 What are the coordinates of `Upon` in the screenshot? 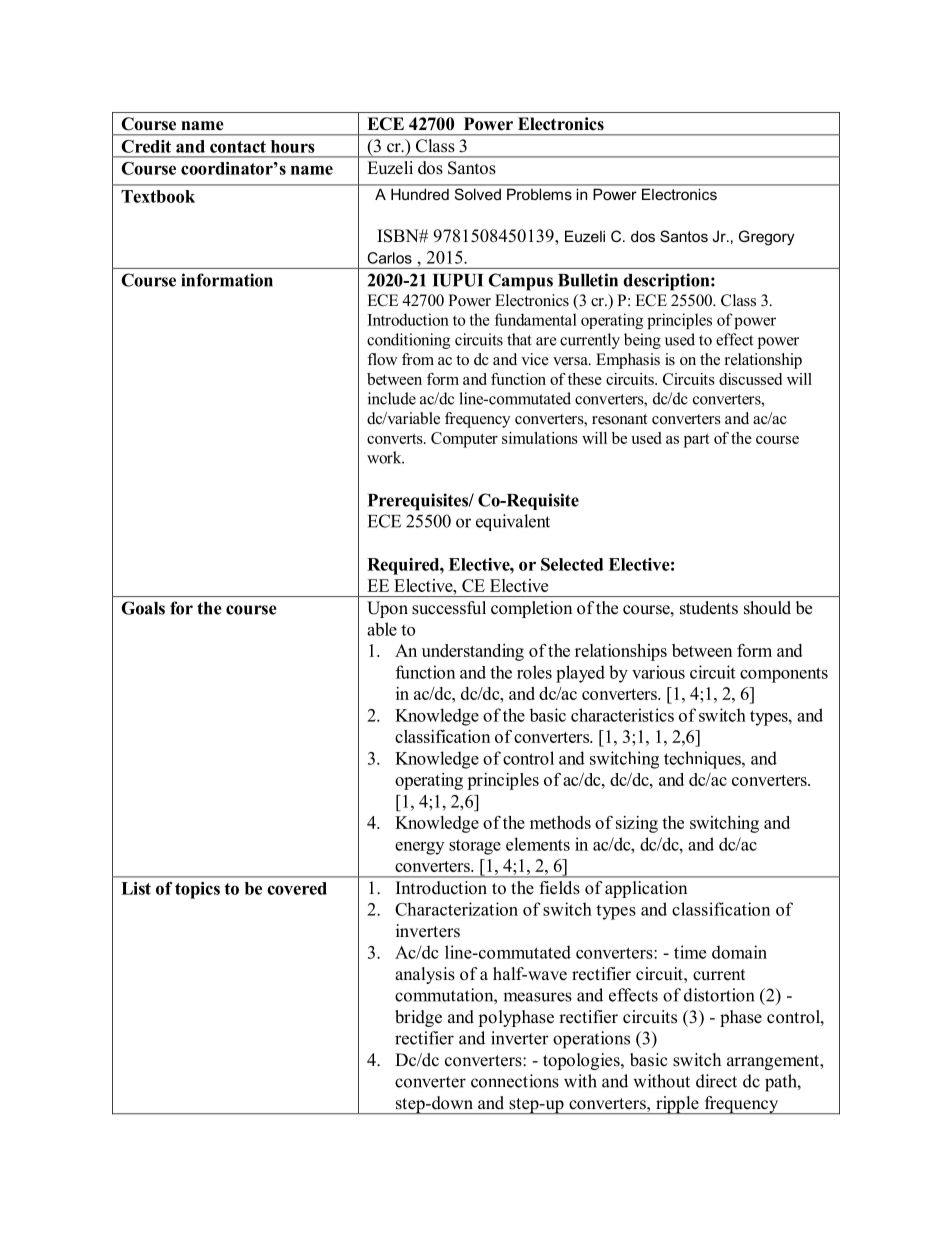 It's located at (387, 609).
